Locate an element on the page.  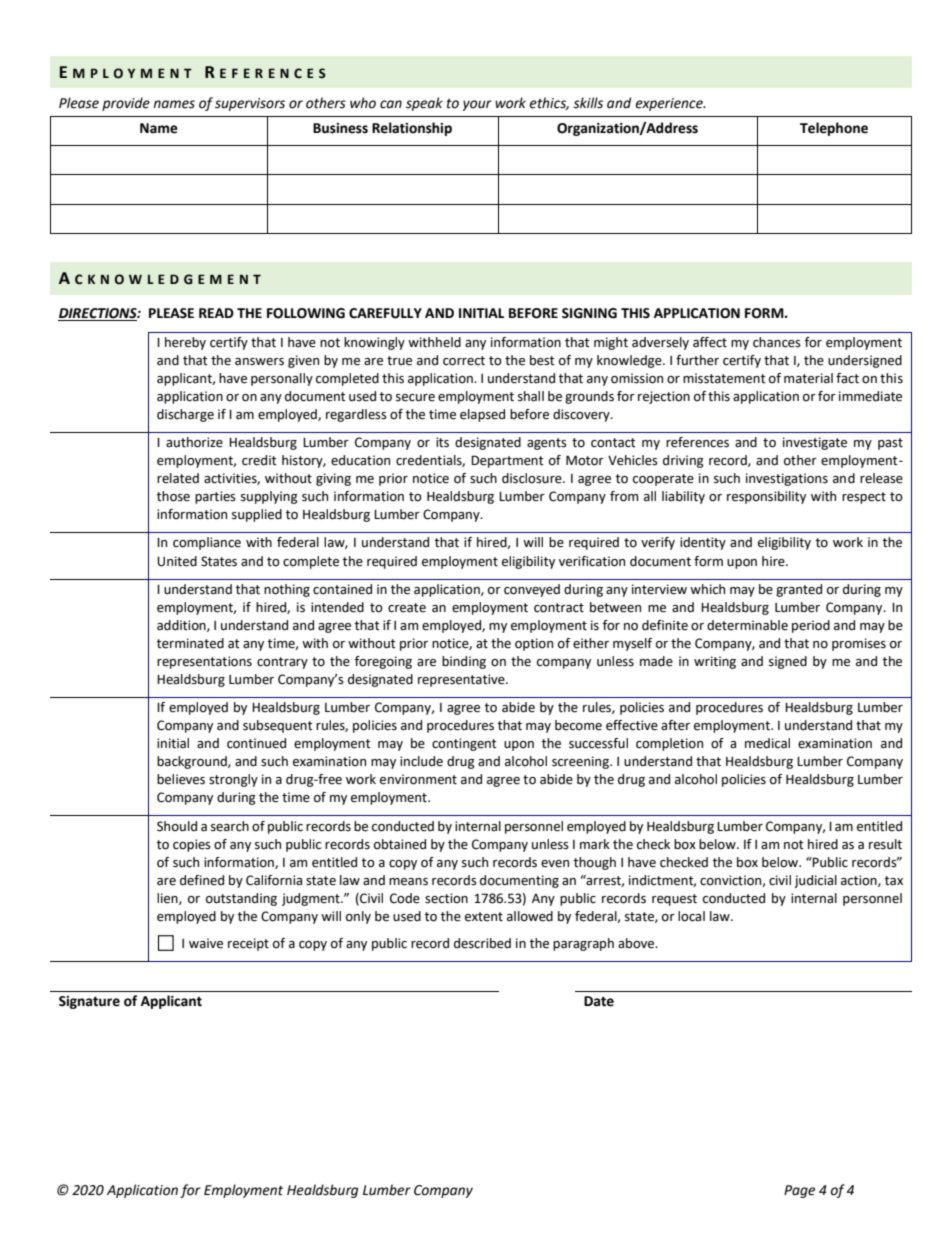
investigations is located at coordinates (787, 479).
